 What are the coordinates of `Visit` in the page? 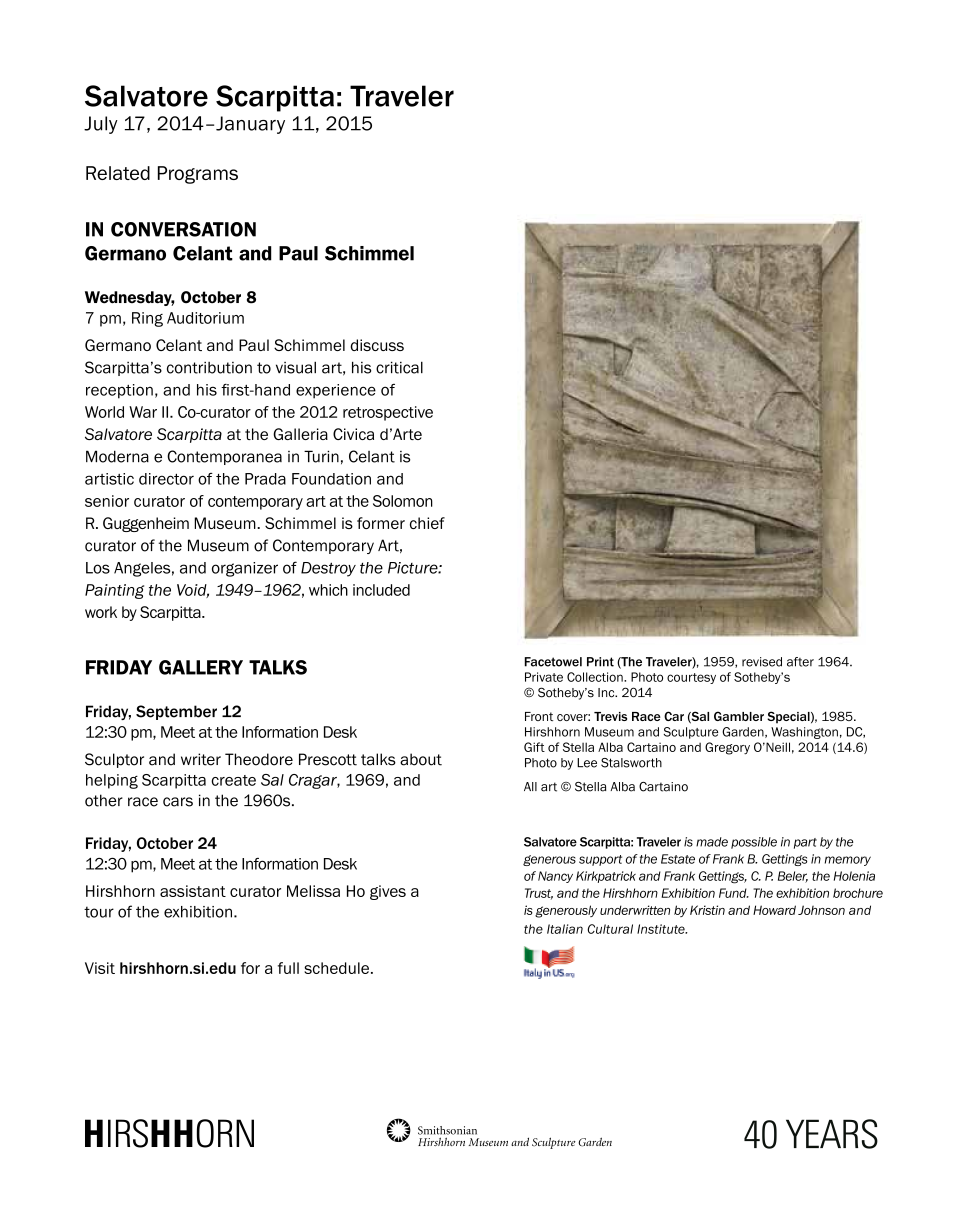 It's located at (100, 968).
